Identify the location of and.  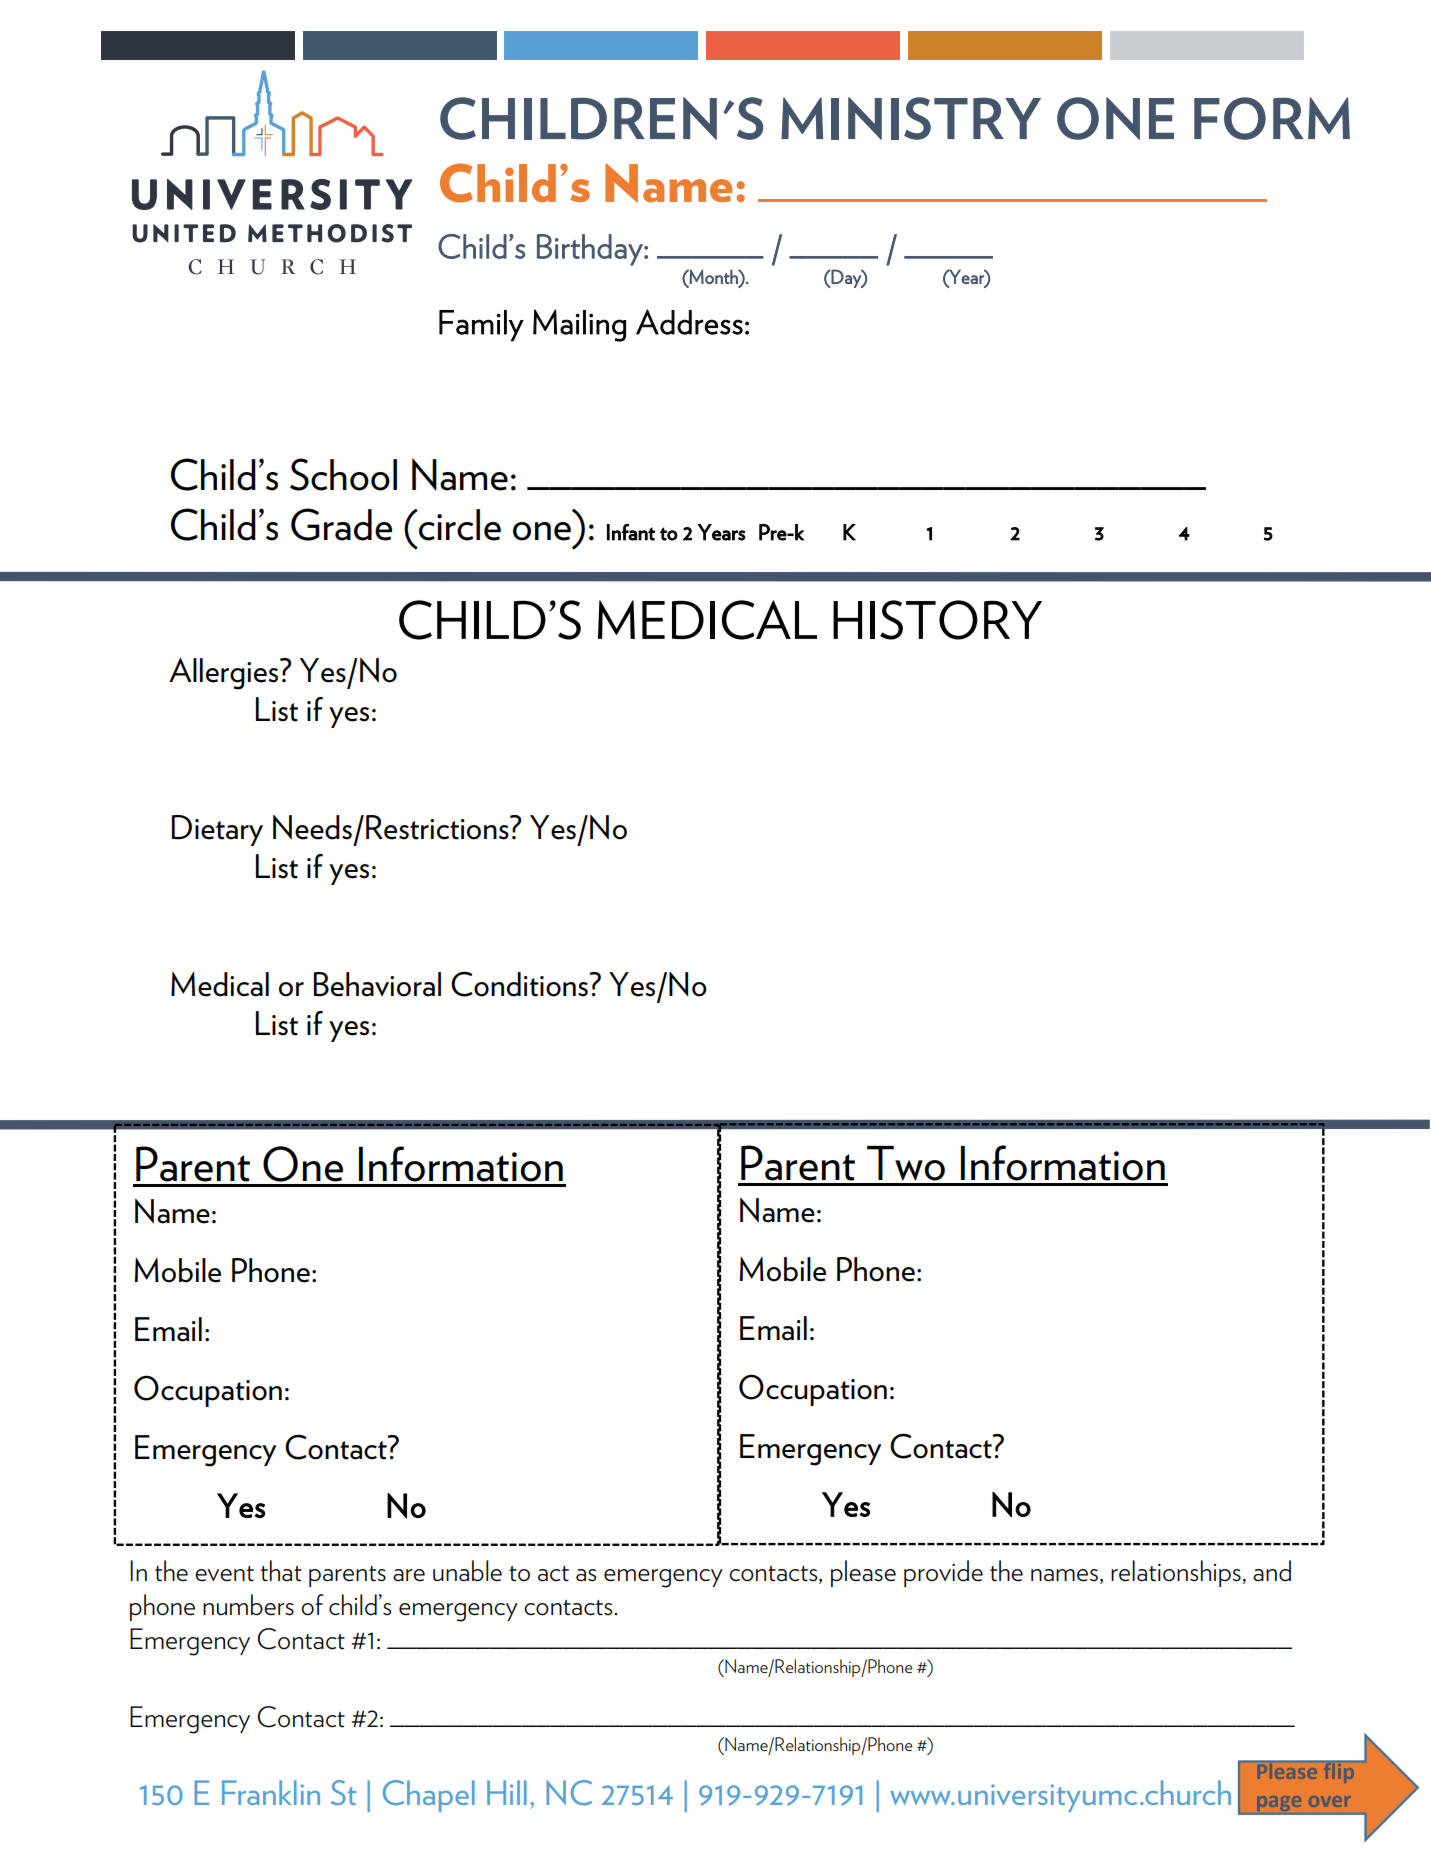
(1272, 1571).
